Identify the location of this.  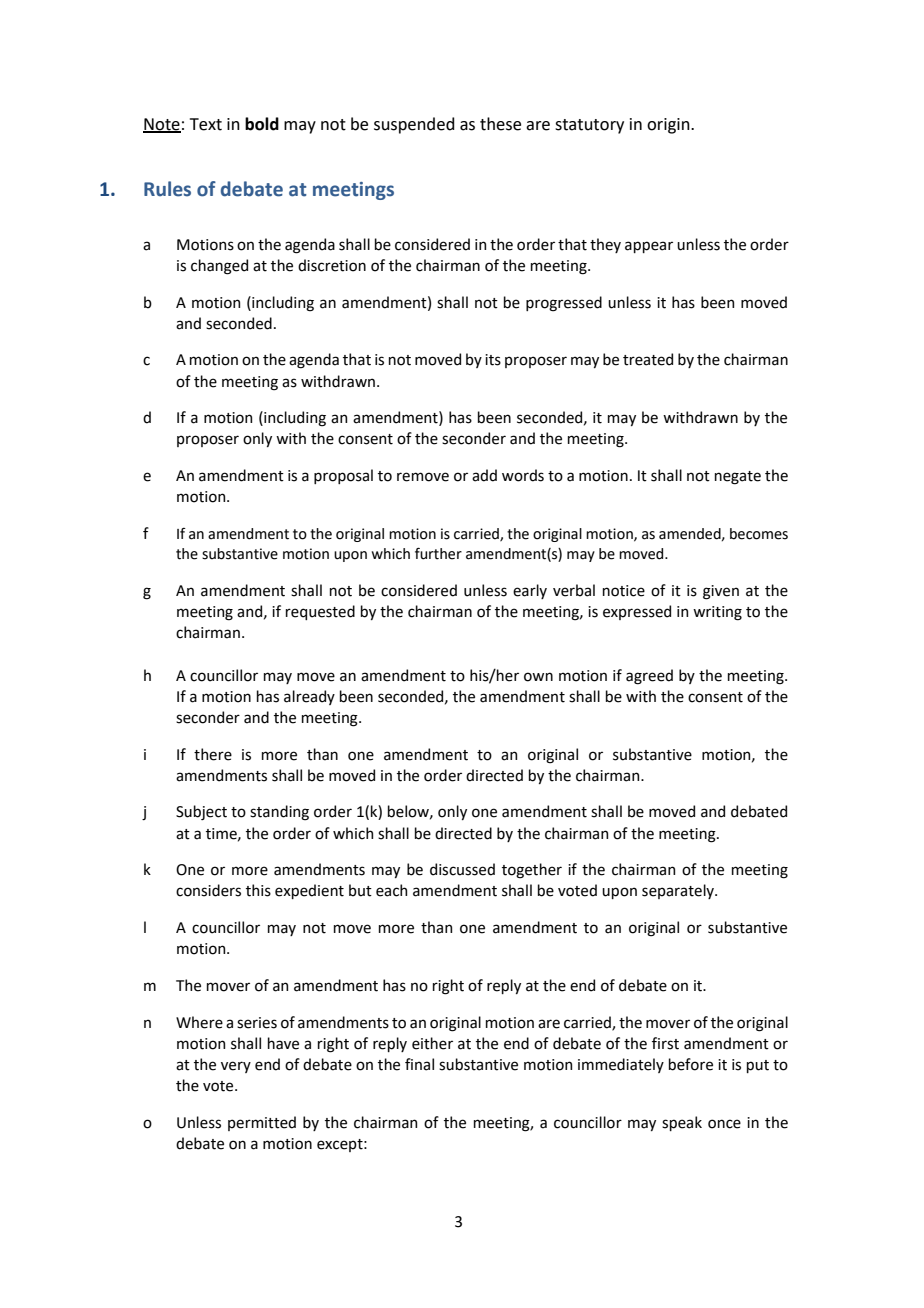
(258, 890).
